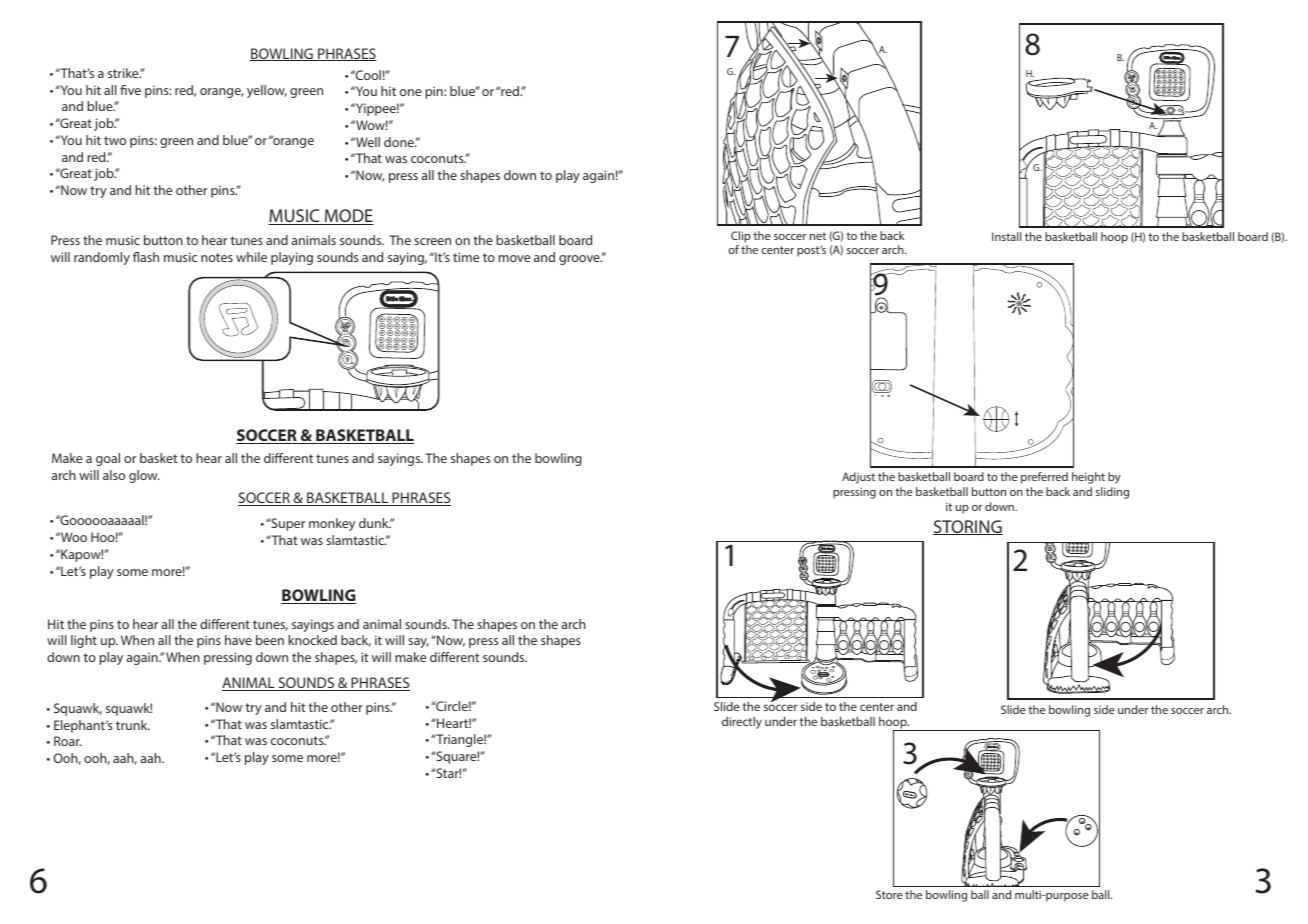 The width and height of the screenshot is (1308, 924). Describe the element at coordinates (858, 478) in the screenshot. I see `Adjust` at that location.
